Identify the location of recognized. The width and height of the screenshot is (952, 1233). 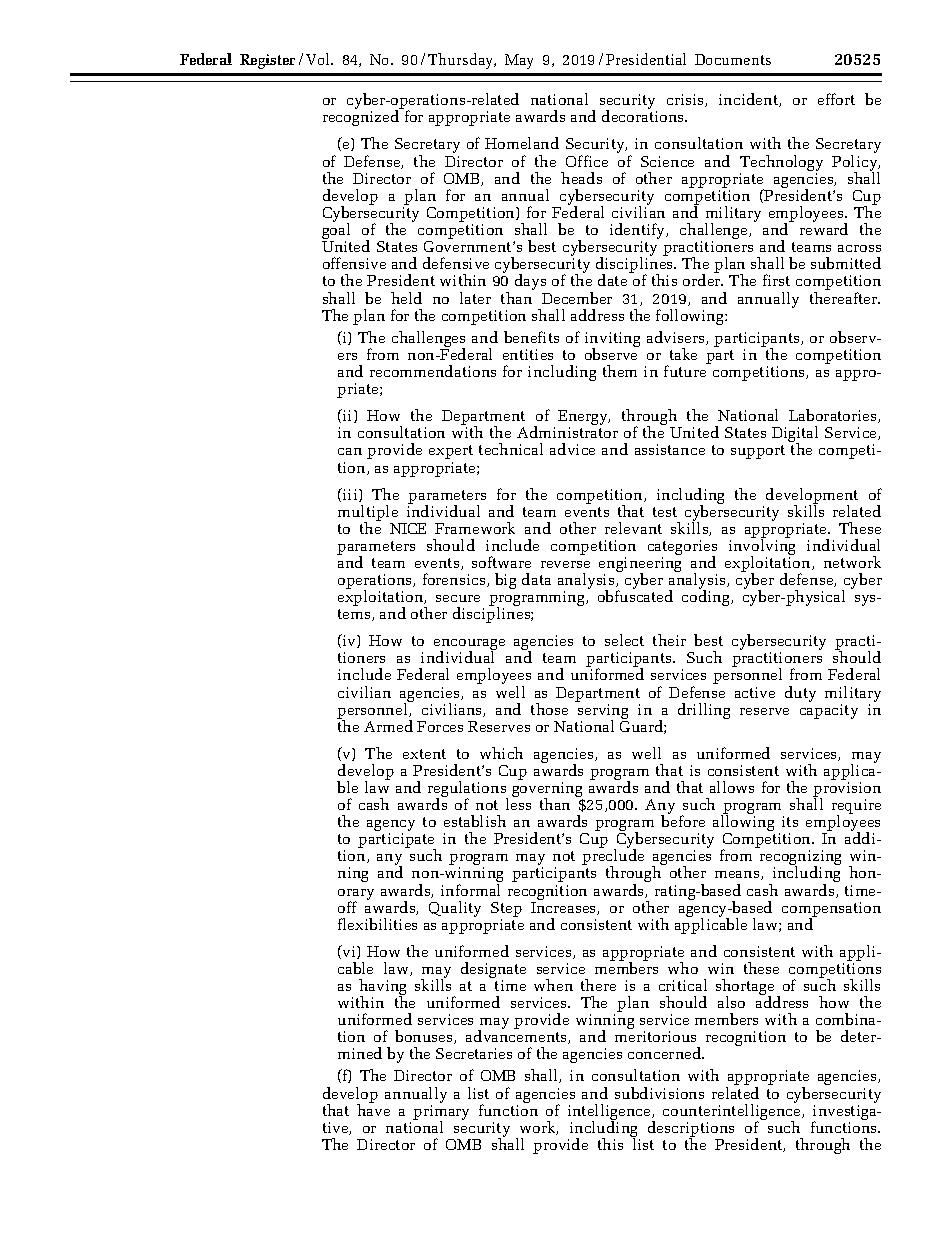
(361, 118).
